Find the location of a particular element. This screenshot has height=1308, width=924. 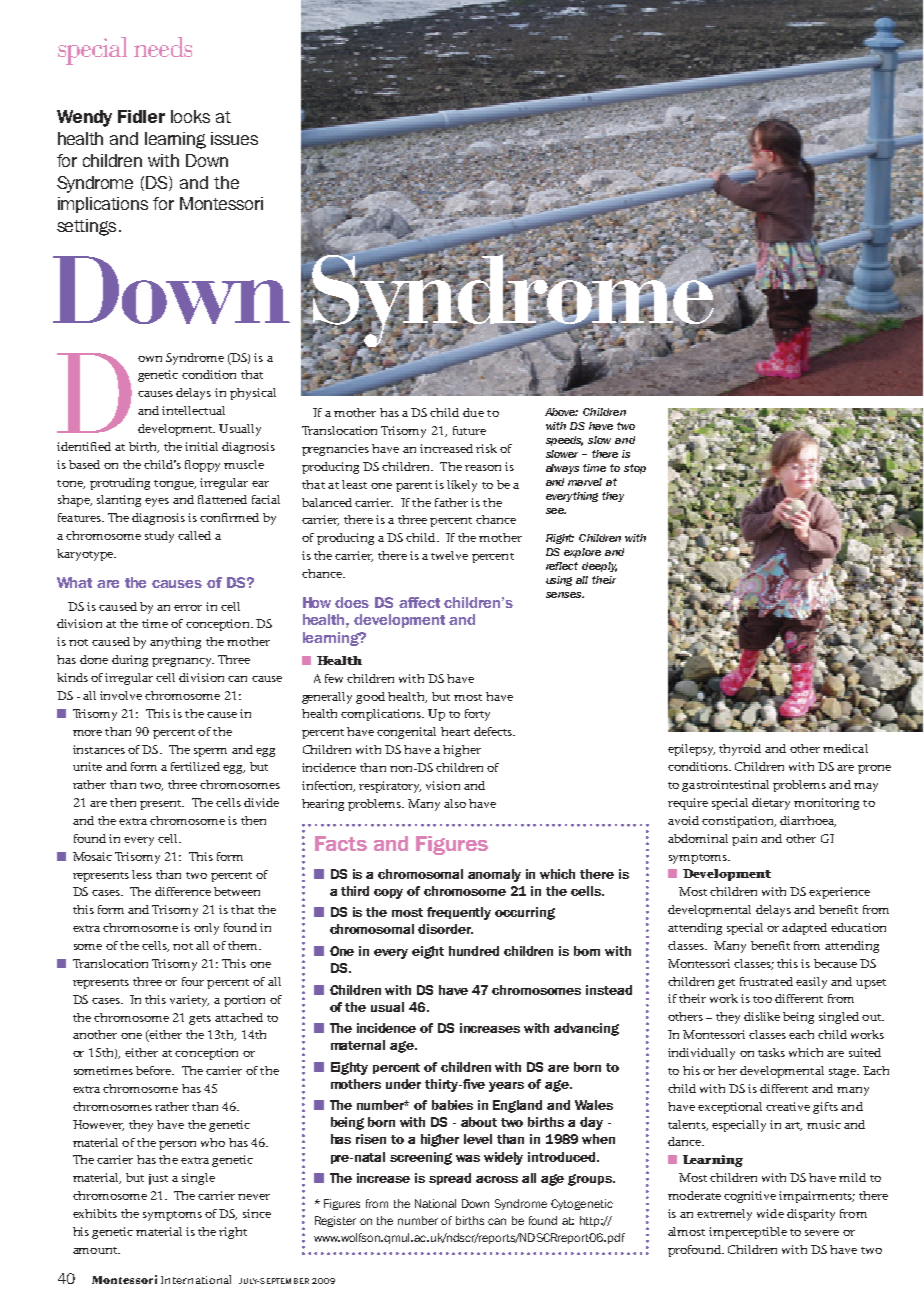

speeds is located at coordinates (564, 441).
